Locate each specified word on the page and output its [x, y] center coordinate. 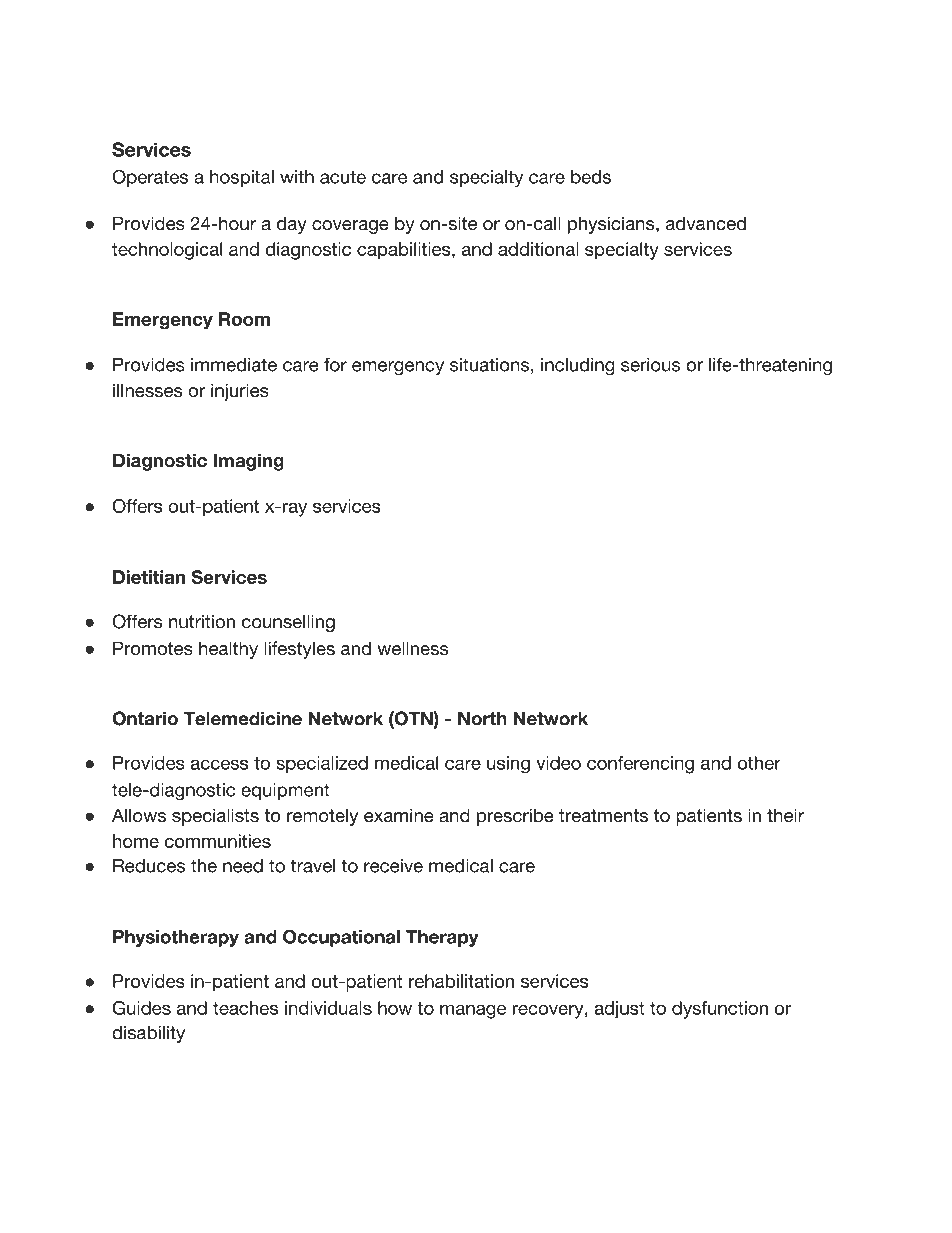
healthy [228, 650]
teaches [245, 1008]
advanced [706, 223]
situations [489, 365]
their [785, 815]
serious [651, 365]
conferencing [640, 765]
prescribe [515, 817]
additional [538, 249]
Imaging [248, 462]
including [578, 366]
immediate [234, 365]
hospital [242, 178]
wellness [412, 648]
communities [218, 841]
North [482, 718]
